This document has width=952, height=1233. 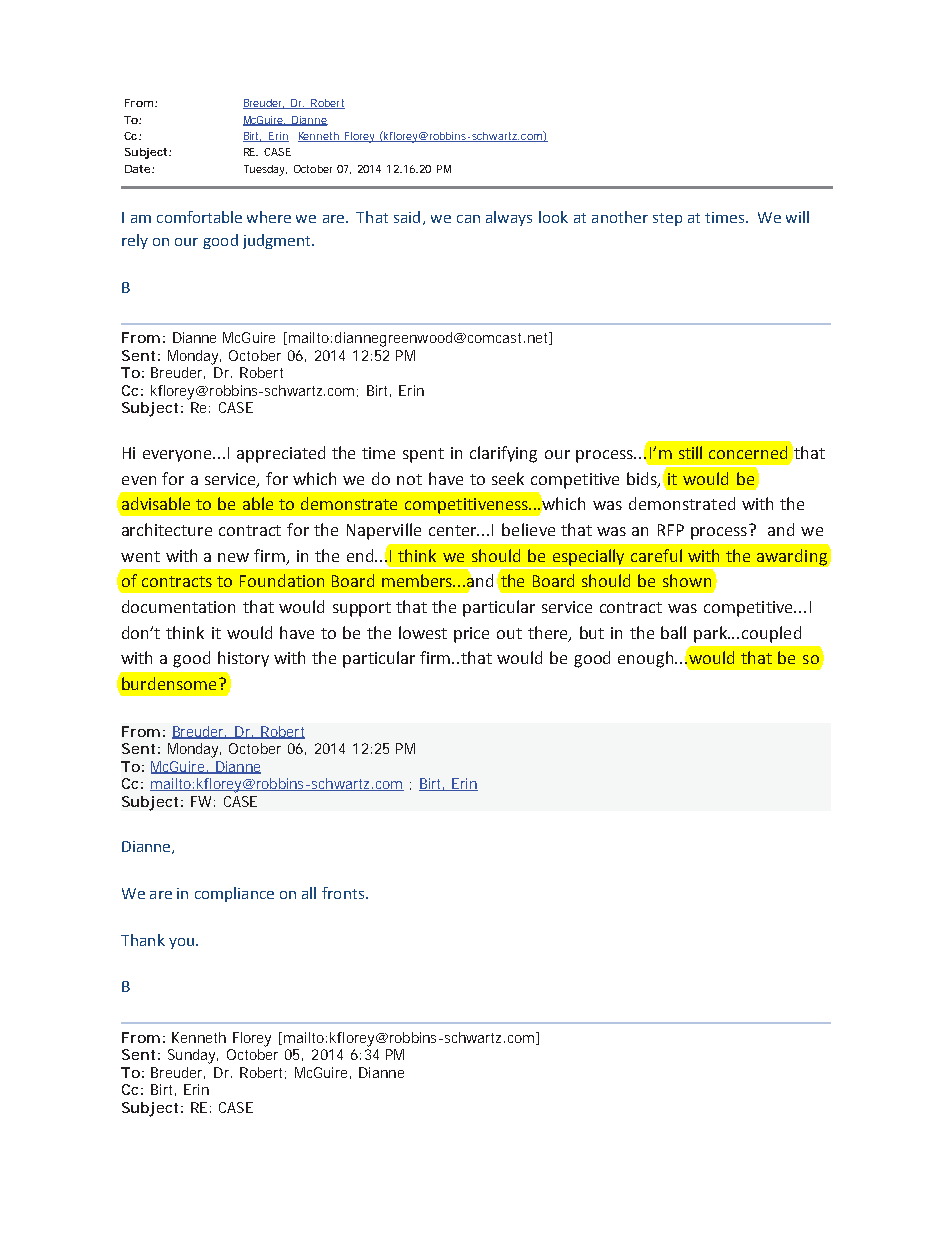 I want to click on but, so click(x=592, y=632).
